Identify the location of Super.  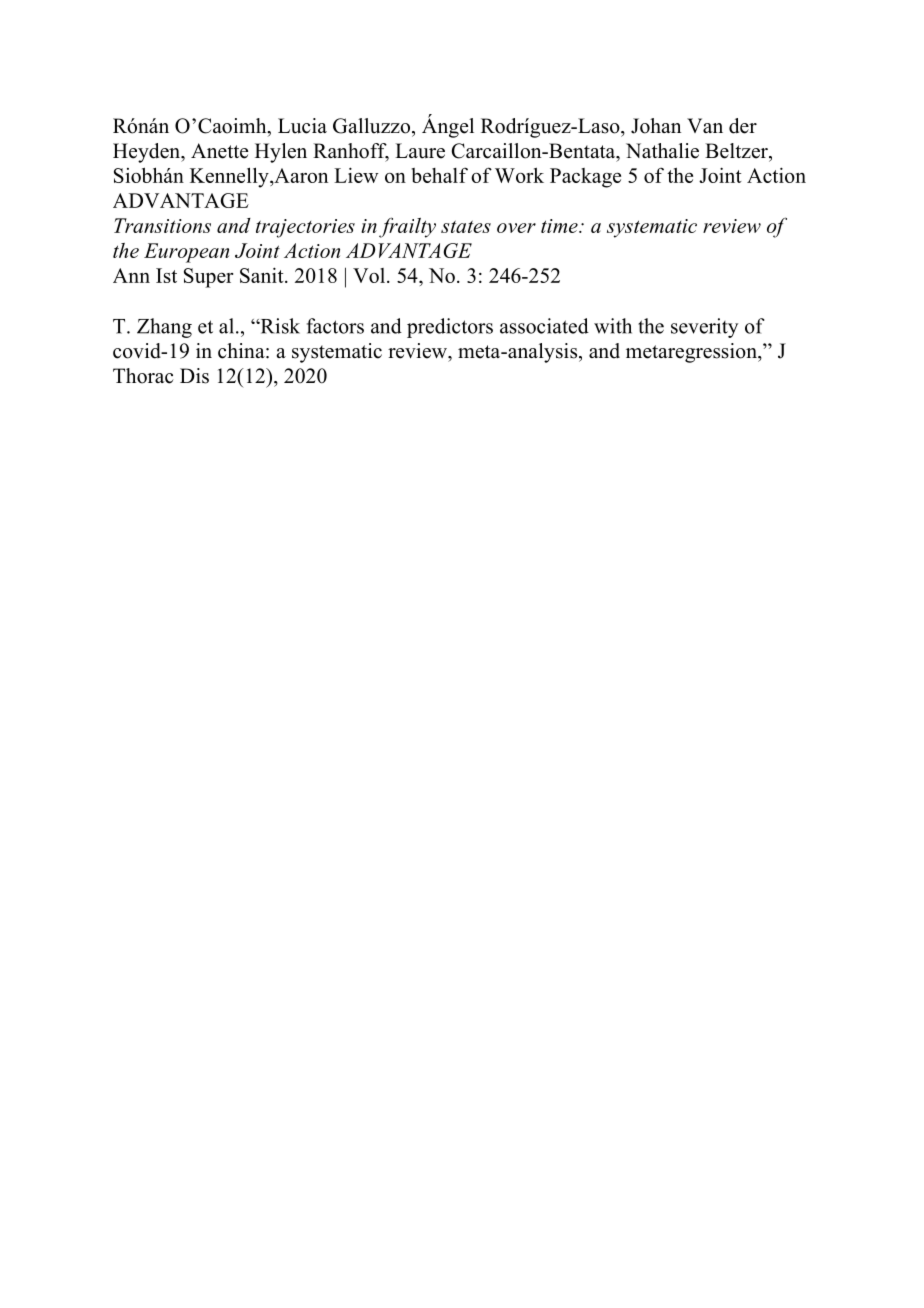
(208, 278).
